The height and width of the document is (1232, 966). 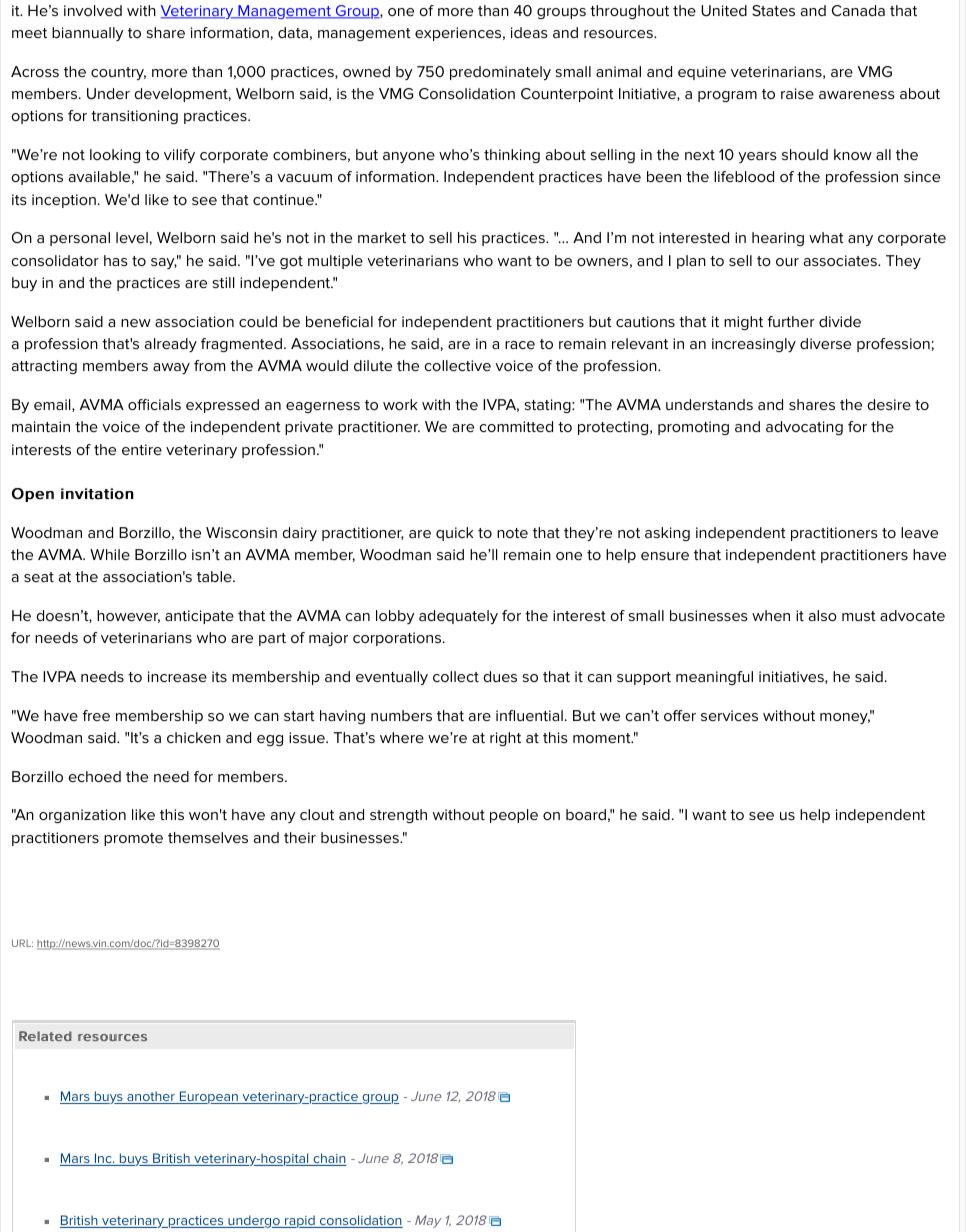 I want to click on entire, so click(x=142, y=449).
